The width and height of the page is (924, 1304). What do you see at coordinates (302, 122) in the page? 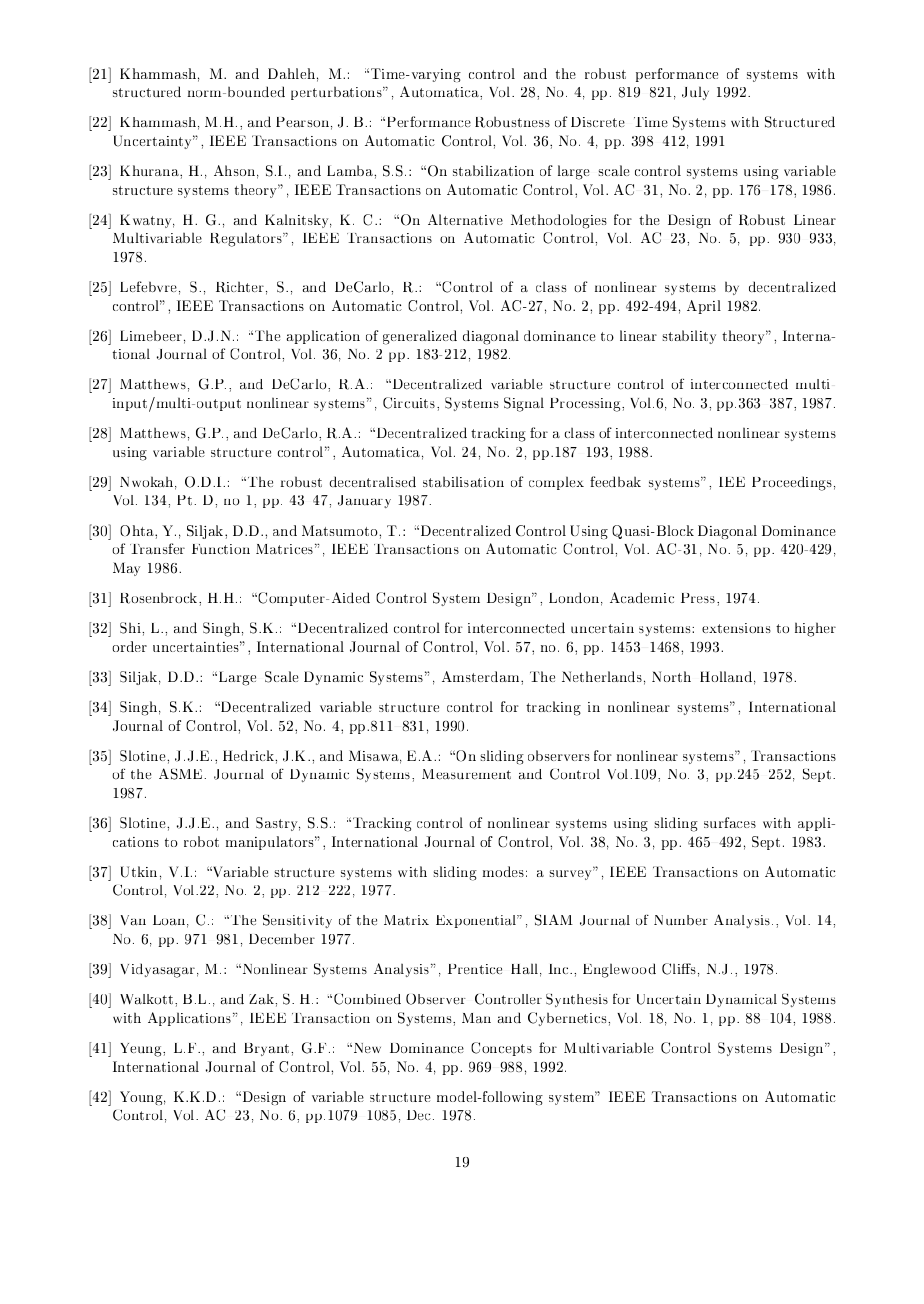
I see `Pearson` at bounding box center [302, 122].
